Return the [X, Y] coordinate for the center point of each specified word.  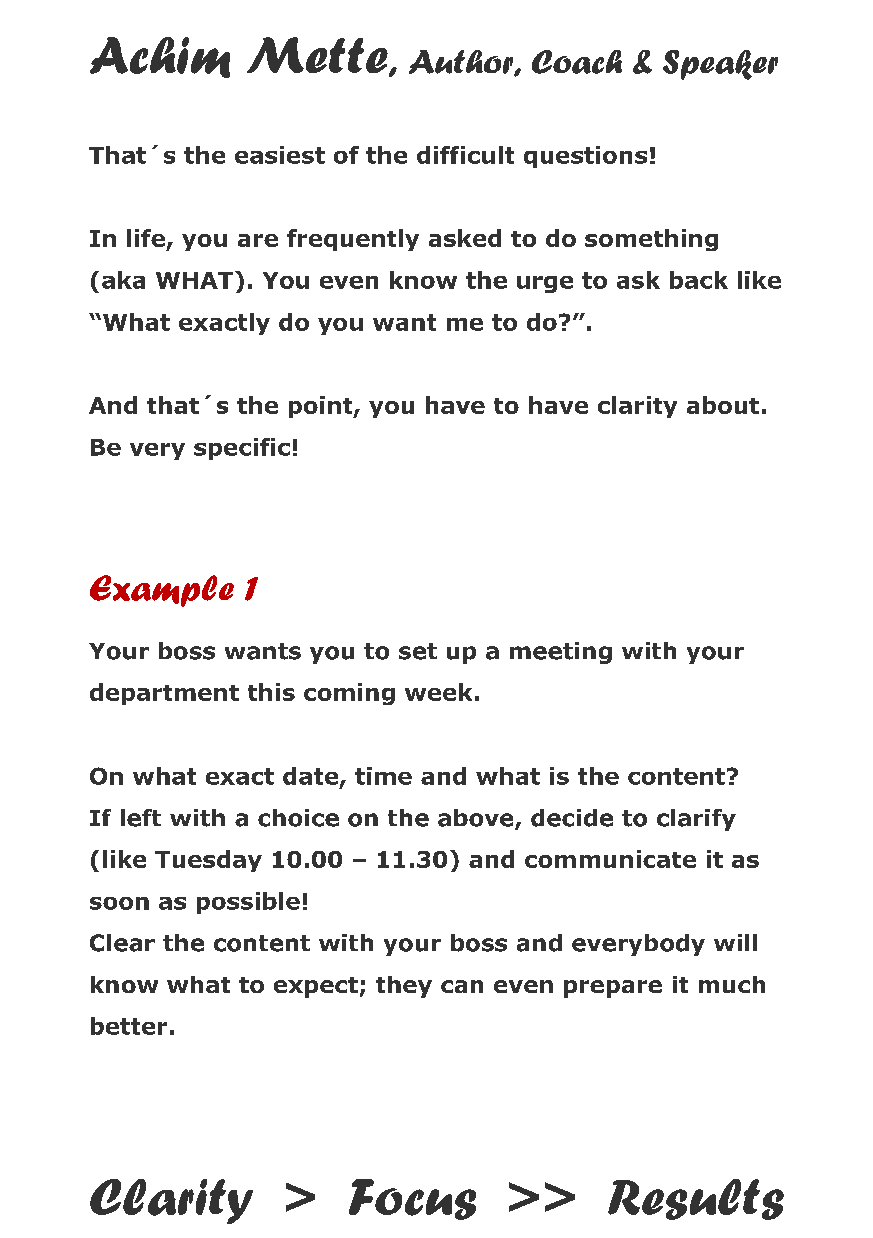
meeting [561, 653]
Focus [412, 1199]
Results [696, 1199]
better [129, 1026]
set [418, 651]
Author [462, 63]
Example [162, 591]
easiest [280, 155]
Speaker [720, 65]
